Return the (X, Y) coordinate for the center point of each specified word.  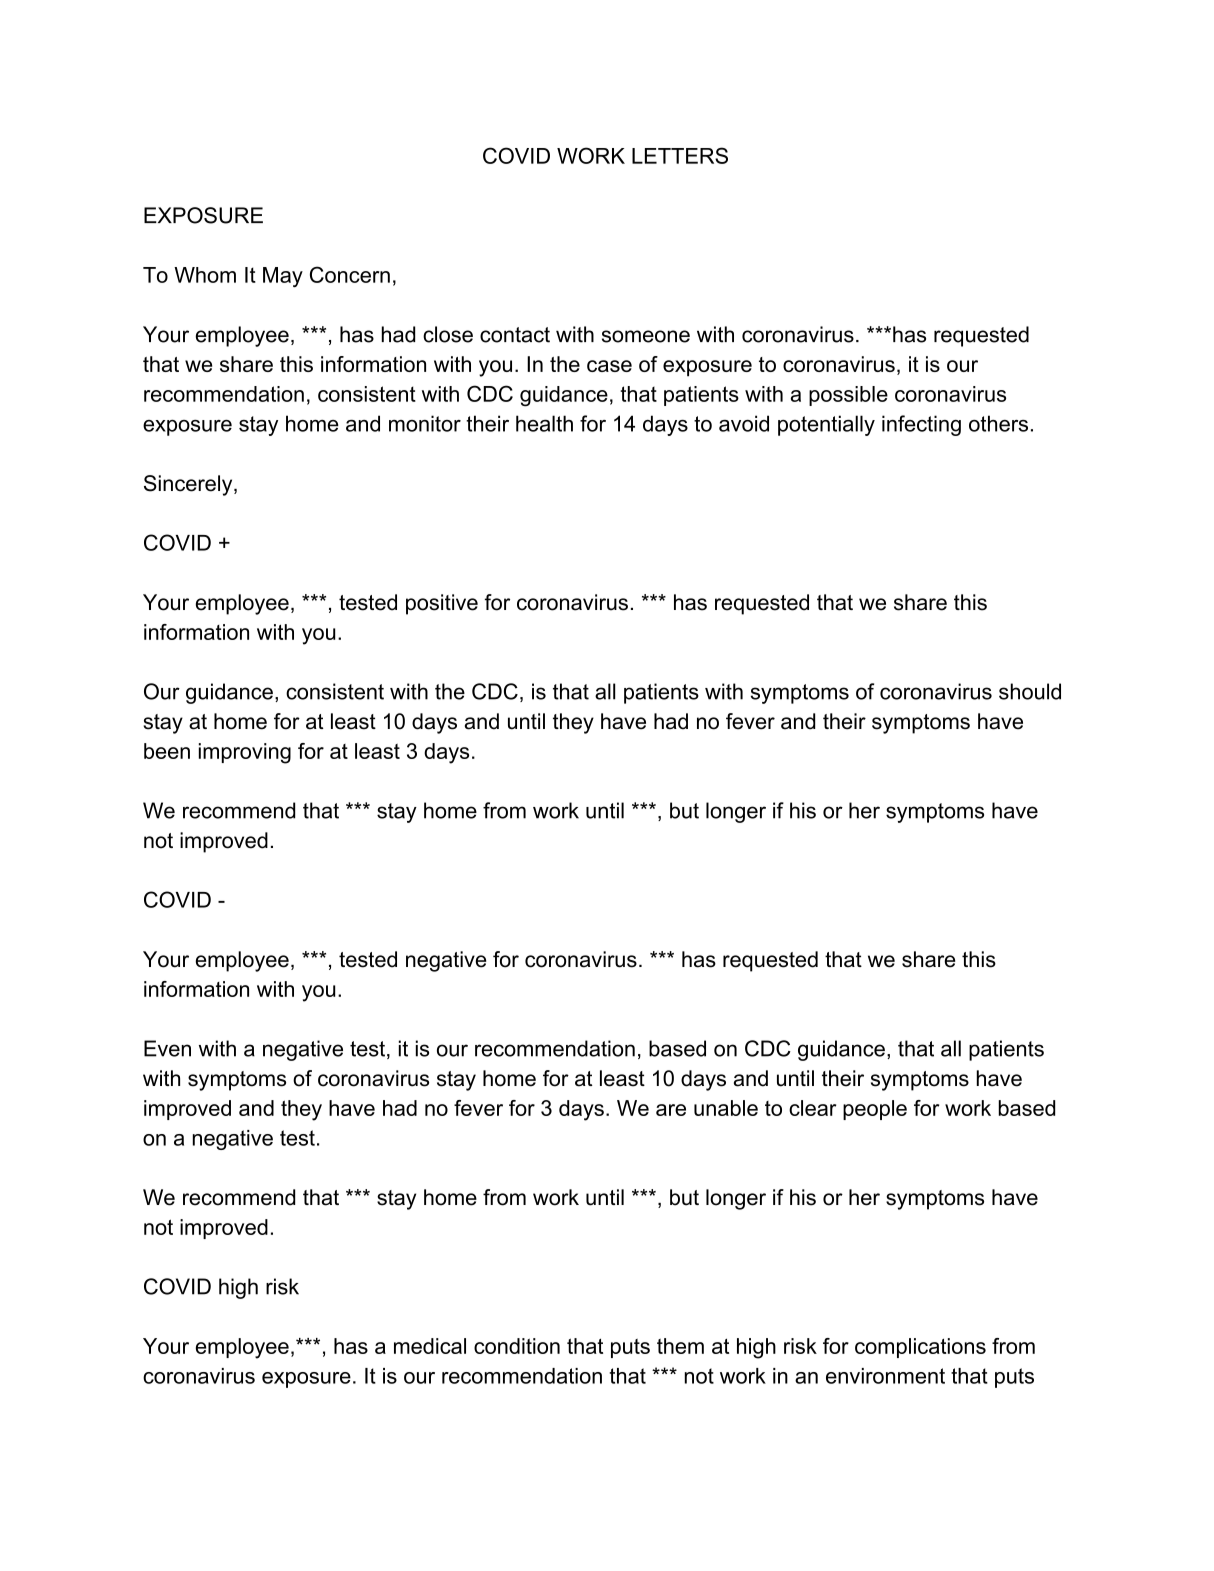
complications (920, 1348)
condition (517, 1346)
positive (442, 604)
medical (430, 1346)
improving (245, 753)
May (283, 277)
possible (848, 396)
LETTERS (680, 155)
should (1030, 691)
